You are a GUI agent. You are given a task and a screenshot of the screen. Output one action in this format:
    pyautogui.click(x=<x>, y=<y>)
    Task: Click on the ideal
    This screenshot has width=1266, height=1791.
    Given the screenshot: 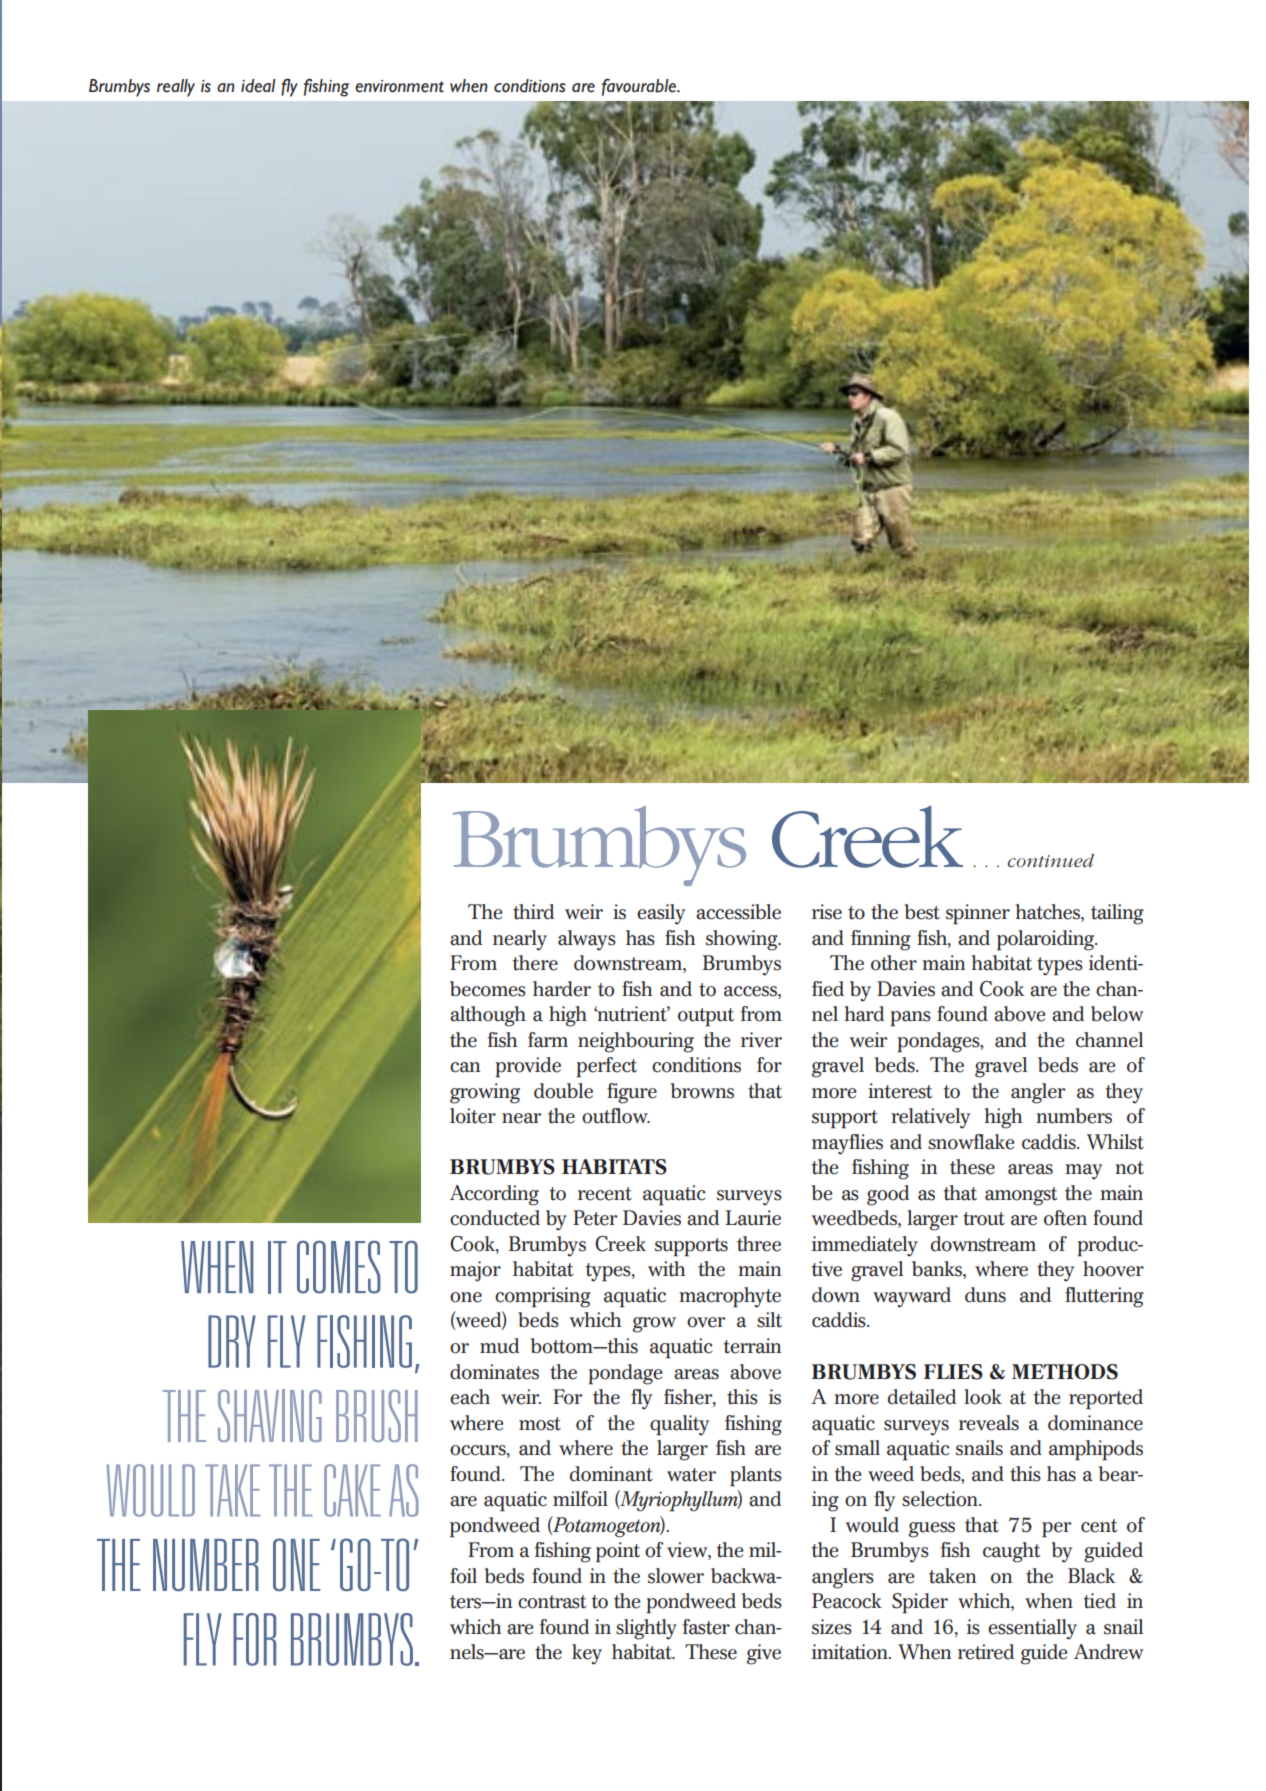 What is the action you would take?
    pyautogui.click(x=258, y=86)
